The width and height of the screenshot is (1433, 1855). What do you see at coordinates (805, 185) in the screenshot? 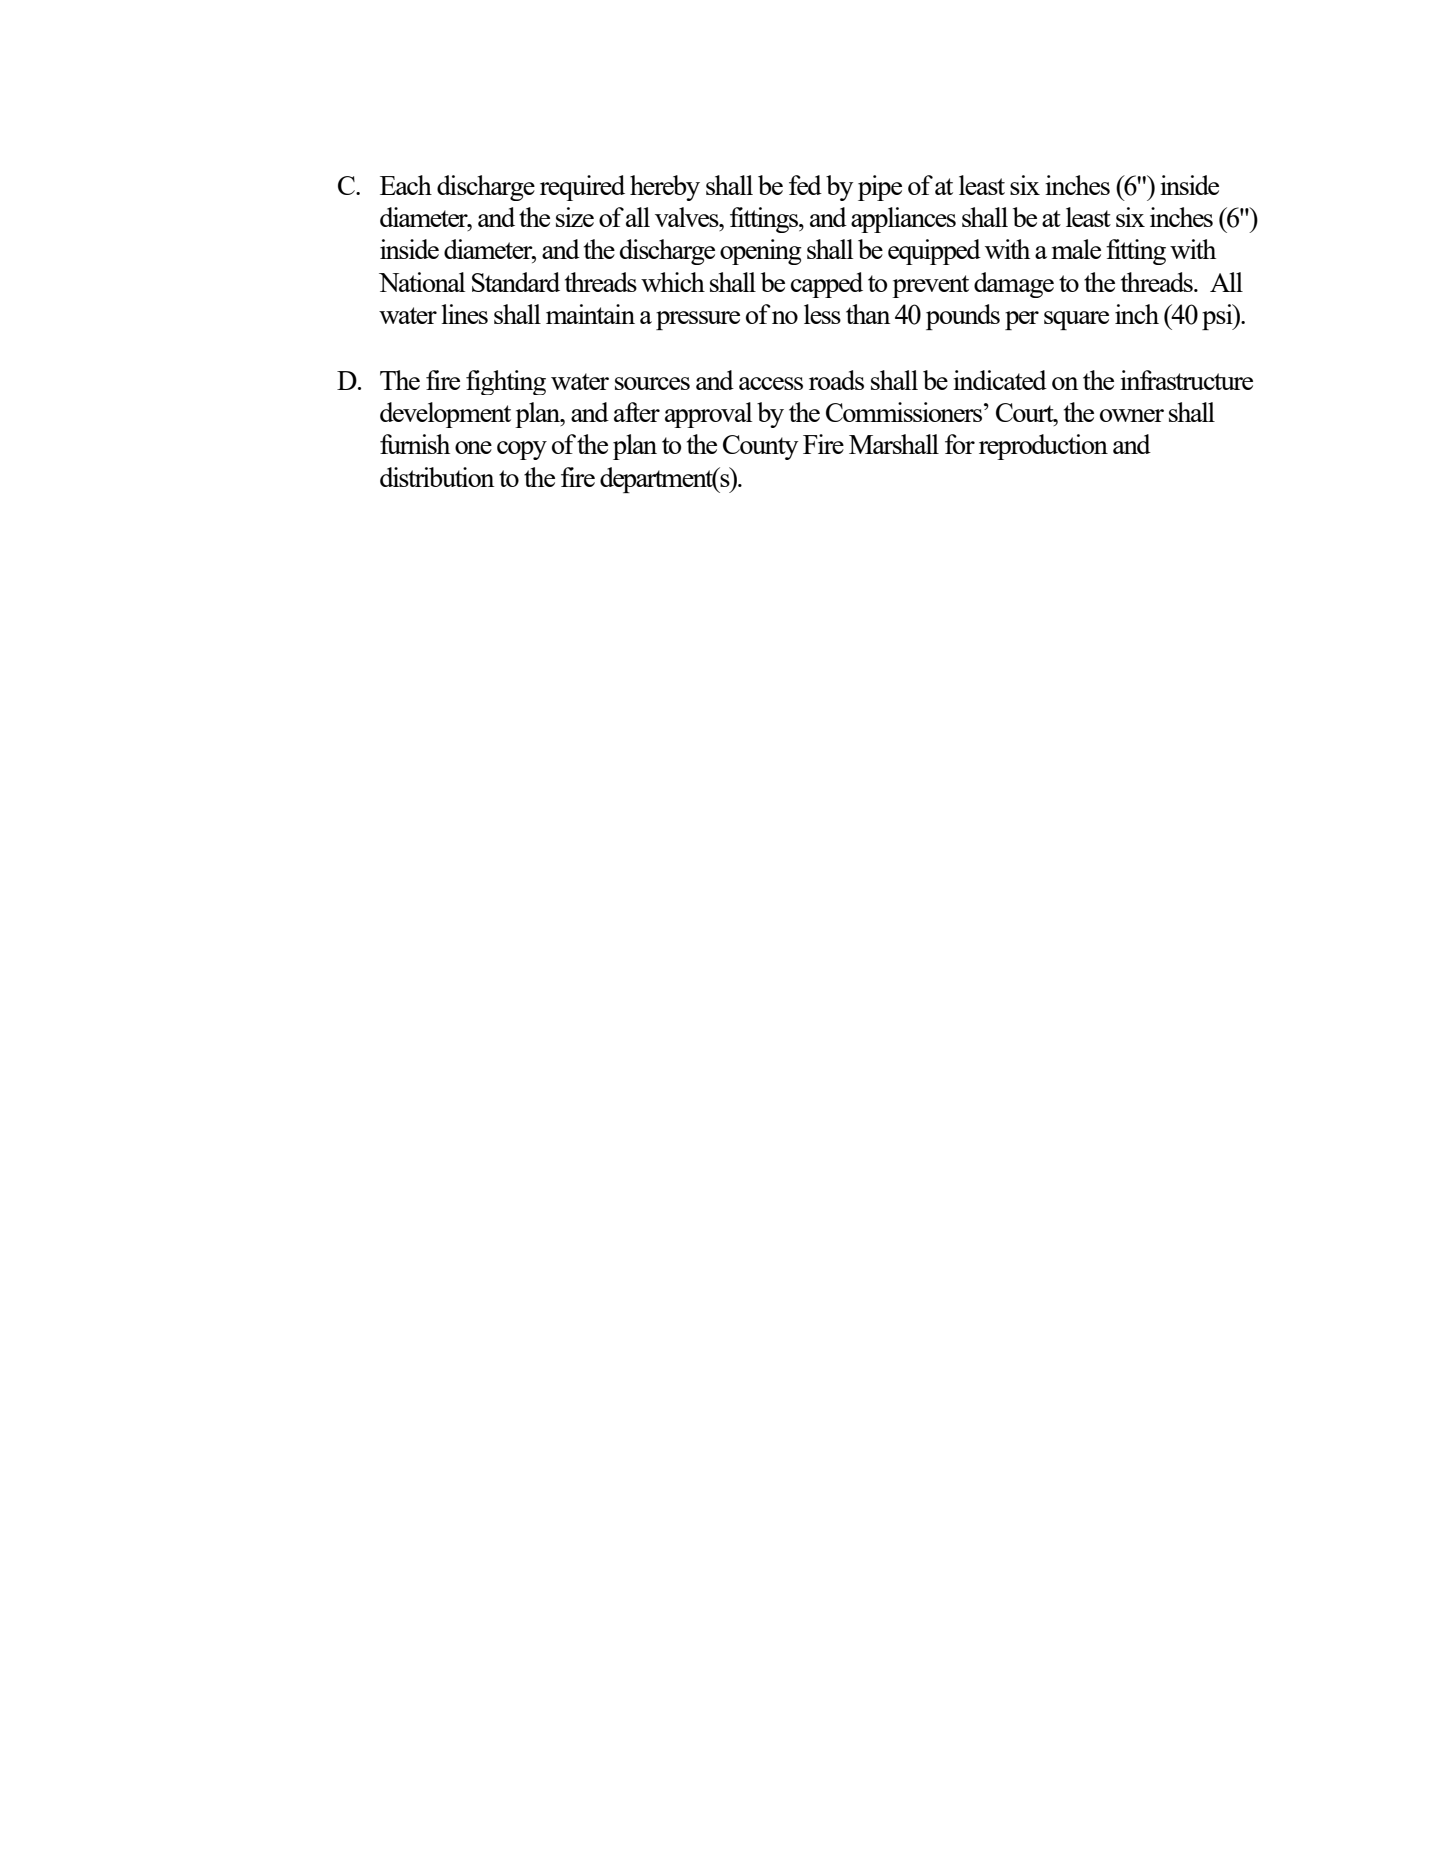
I see `fed` at bounding box center [805, 185].
